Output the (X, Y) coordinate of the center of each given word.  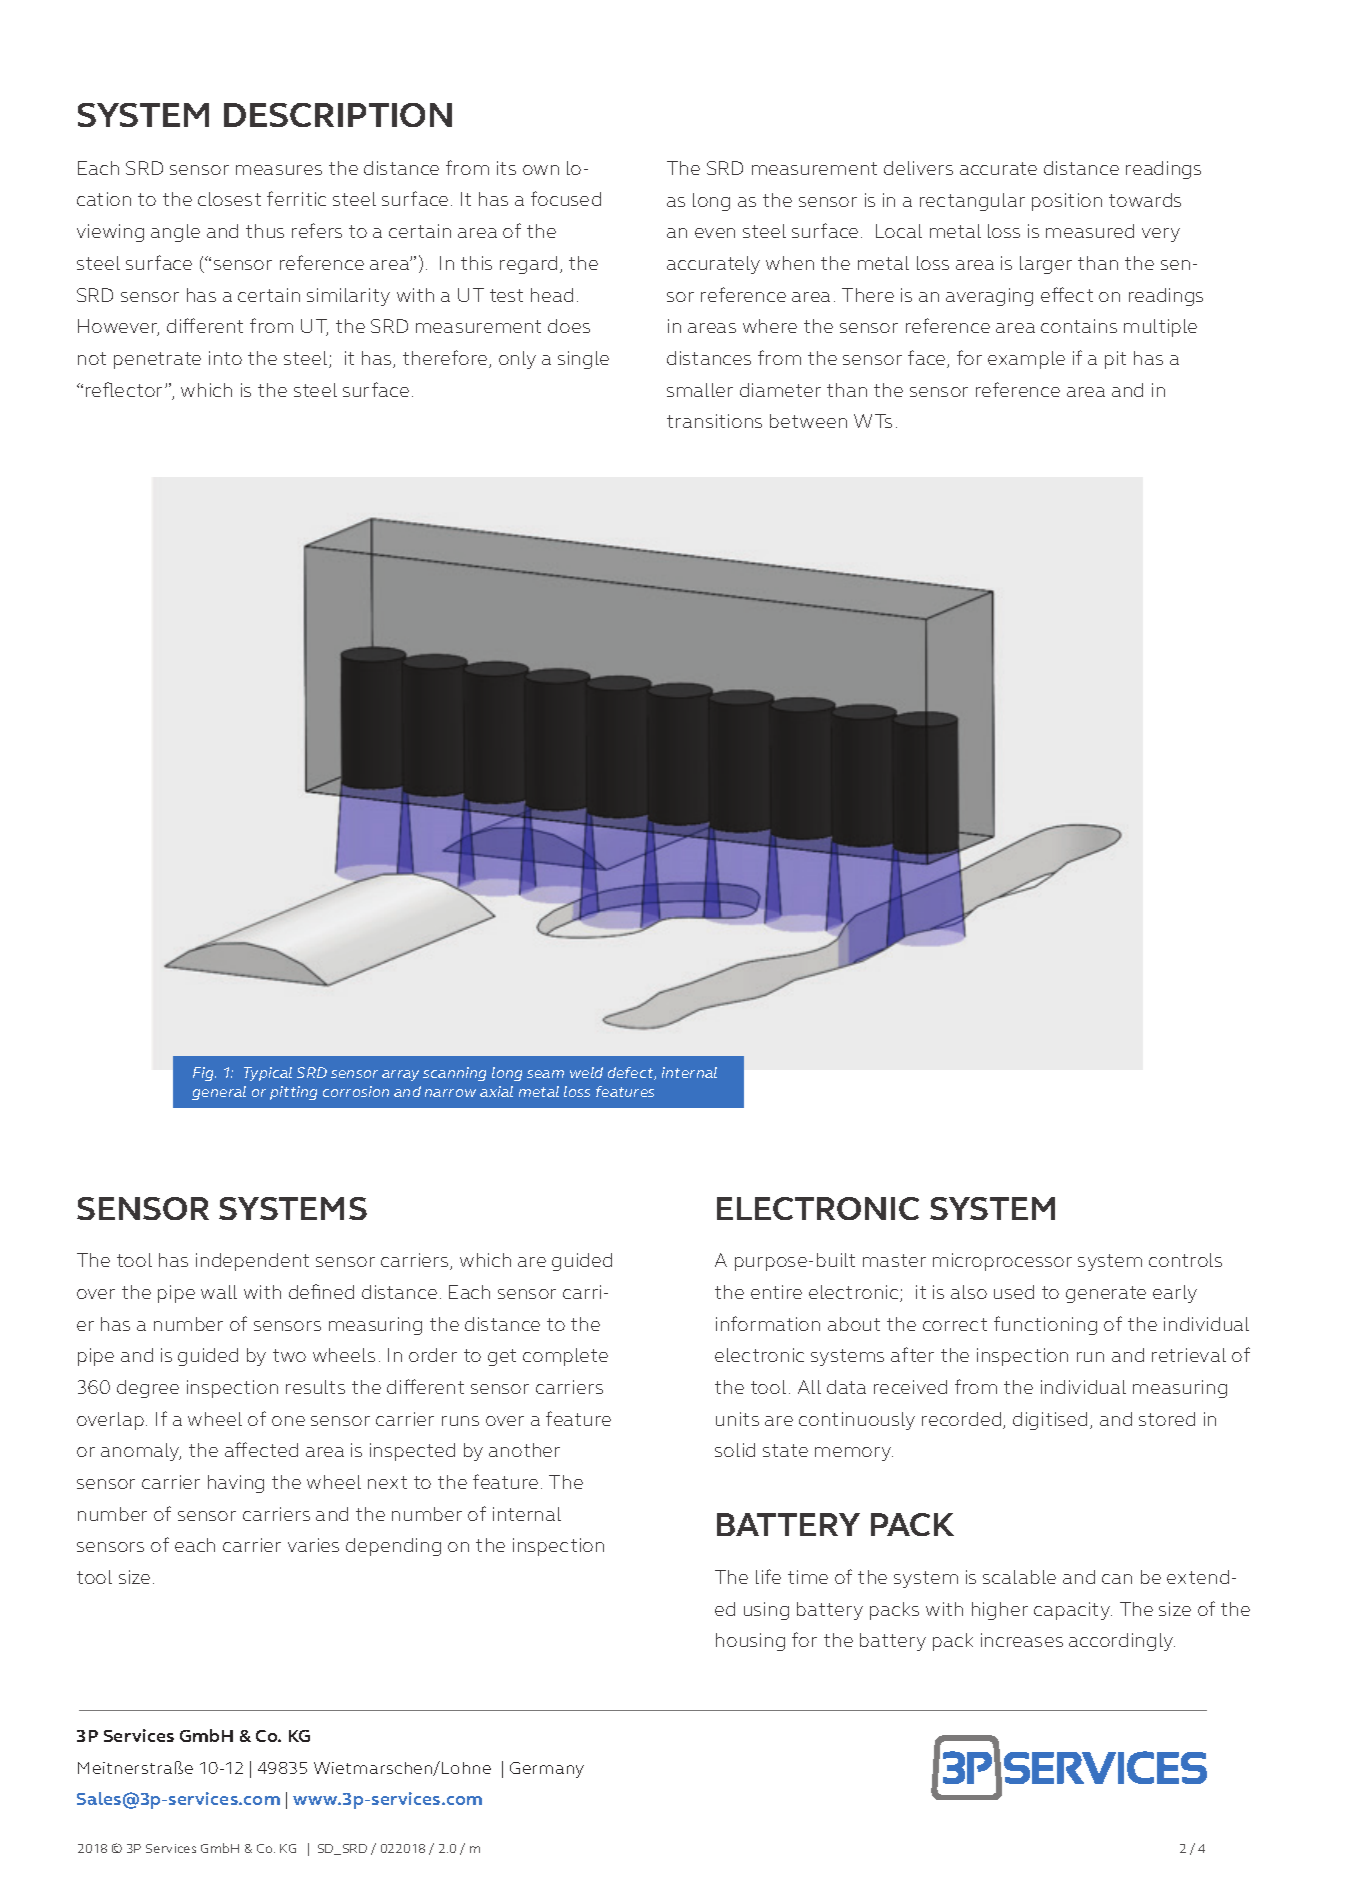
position (1067, 202)
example (1026, 360)
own (541, 170)
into (225, 358)
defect (632, 1073)
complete (565, 1357)
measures (279, 170)
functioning (1045, 1325)
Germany (547, 1770)
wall (219, 1292)
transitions (714, 421)
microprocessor (1002, 1262)
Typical (268, 1074)
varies (313, 1545)
